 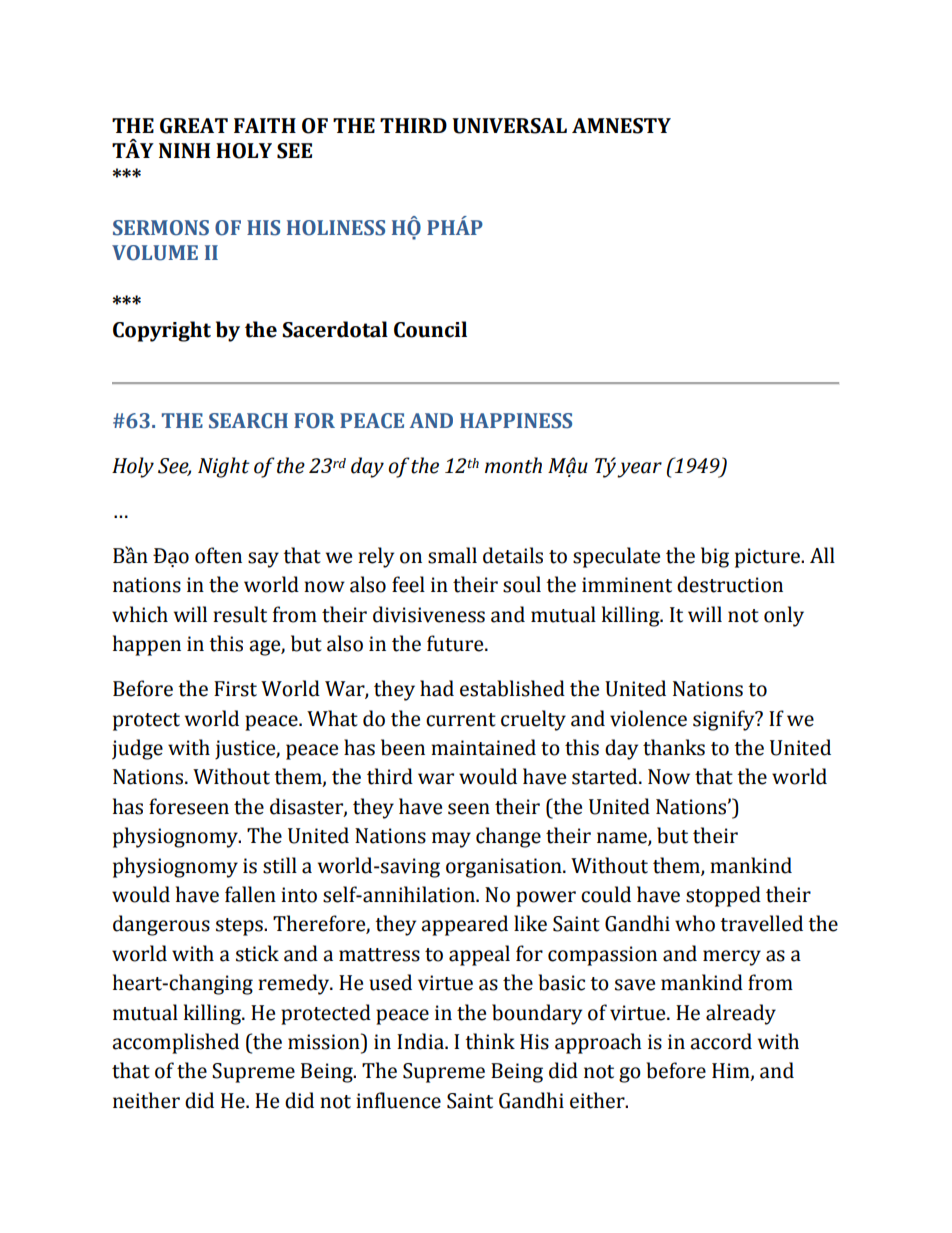 What do you see at coordinates (721, 1041) in the screenshot?
I see `accord` at bounding box center [721, 1041].
